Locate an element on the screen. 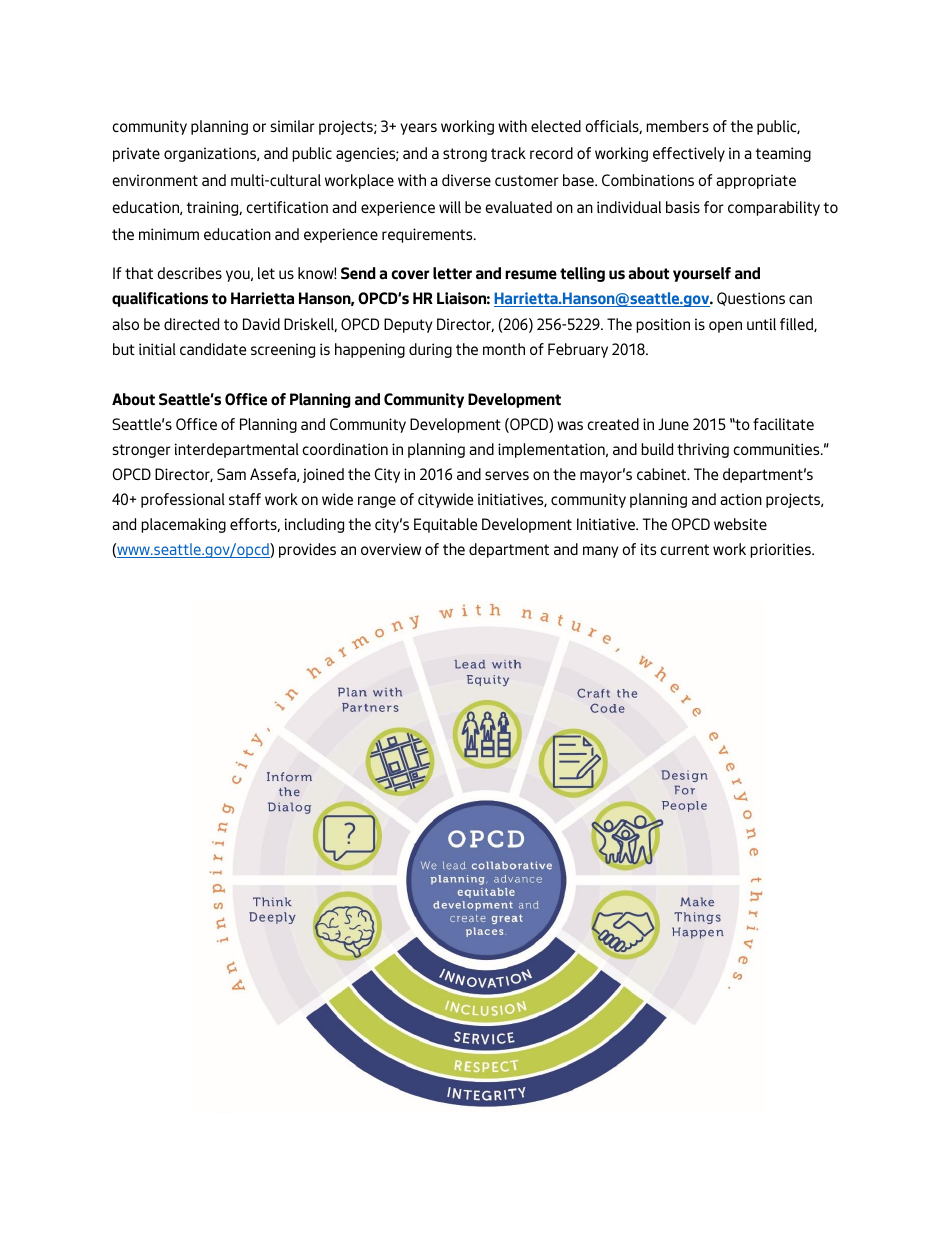 This screenshot has height=1233, width=952. current is located at coordinates (684, 549).
